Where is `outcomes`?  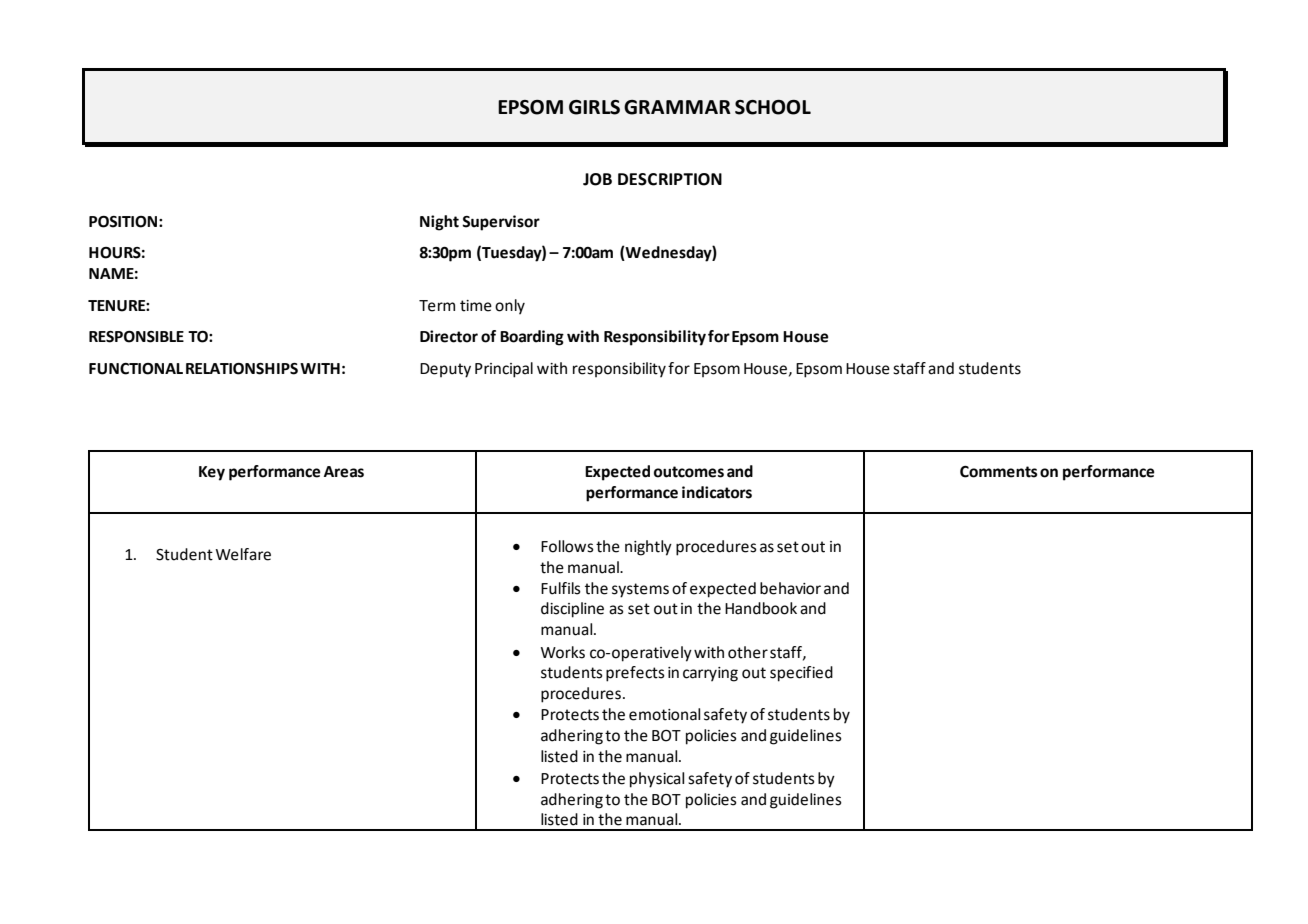 outcomes is located at coordinates (689, 472).
